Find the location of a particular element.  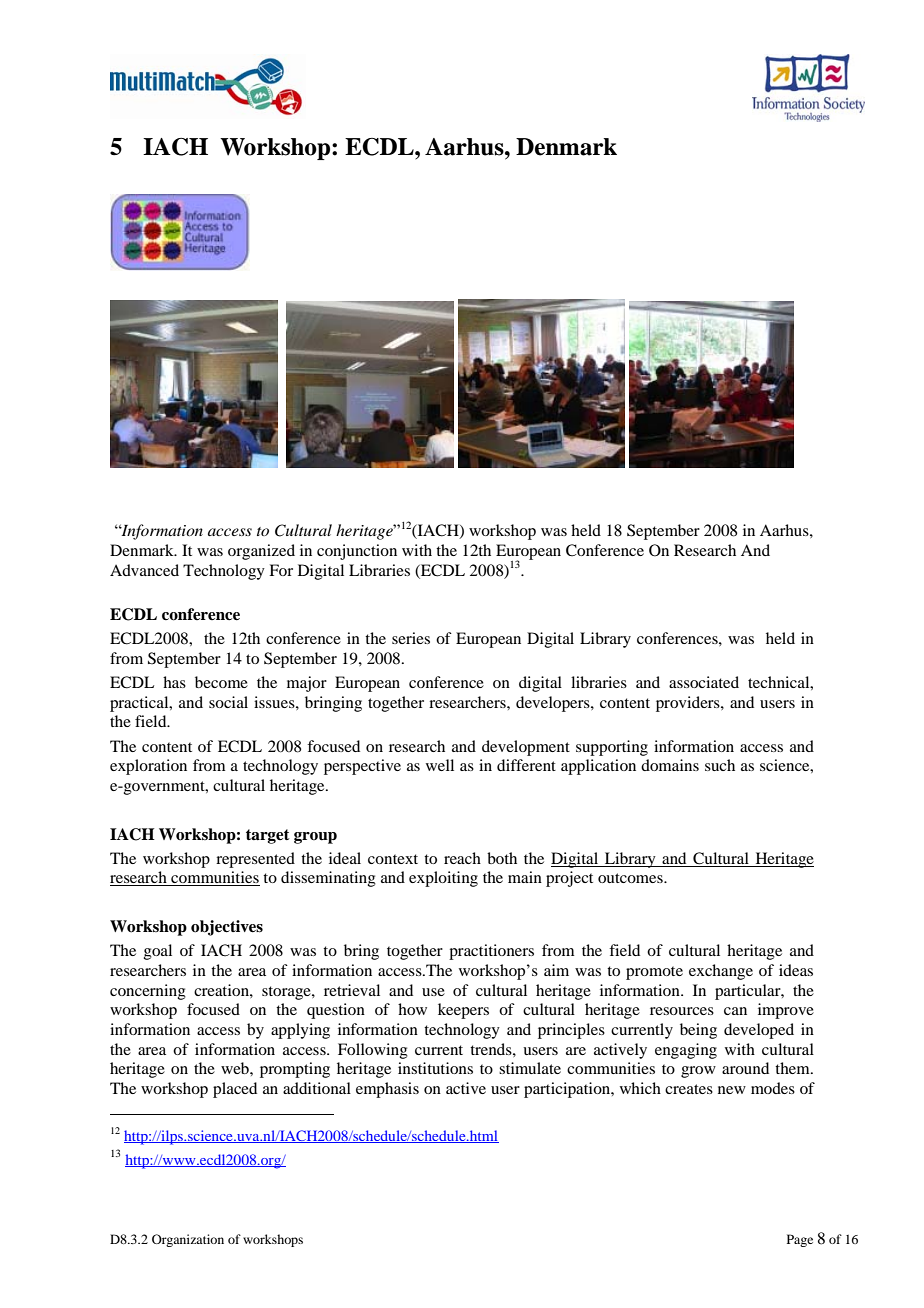

conjunction is located at coordinates (357, 552).
